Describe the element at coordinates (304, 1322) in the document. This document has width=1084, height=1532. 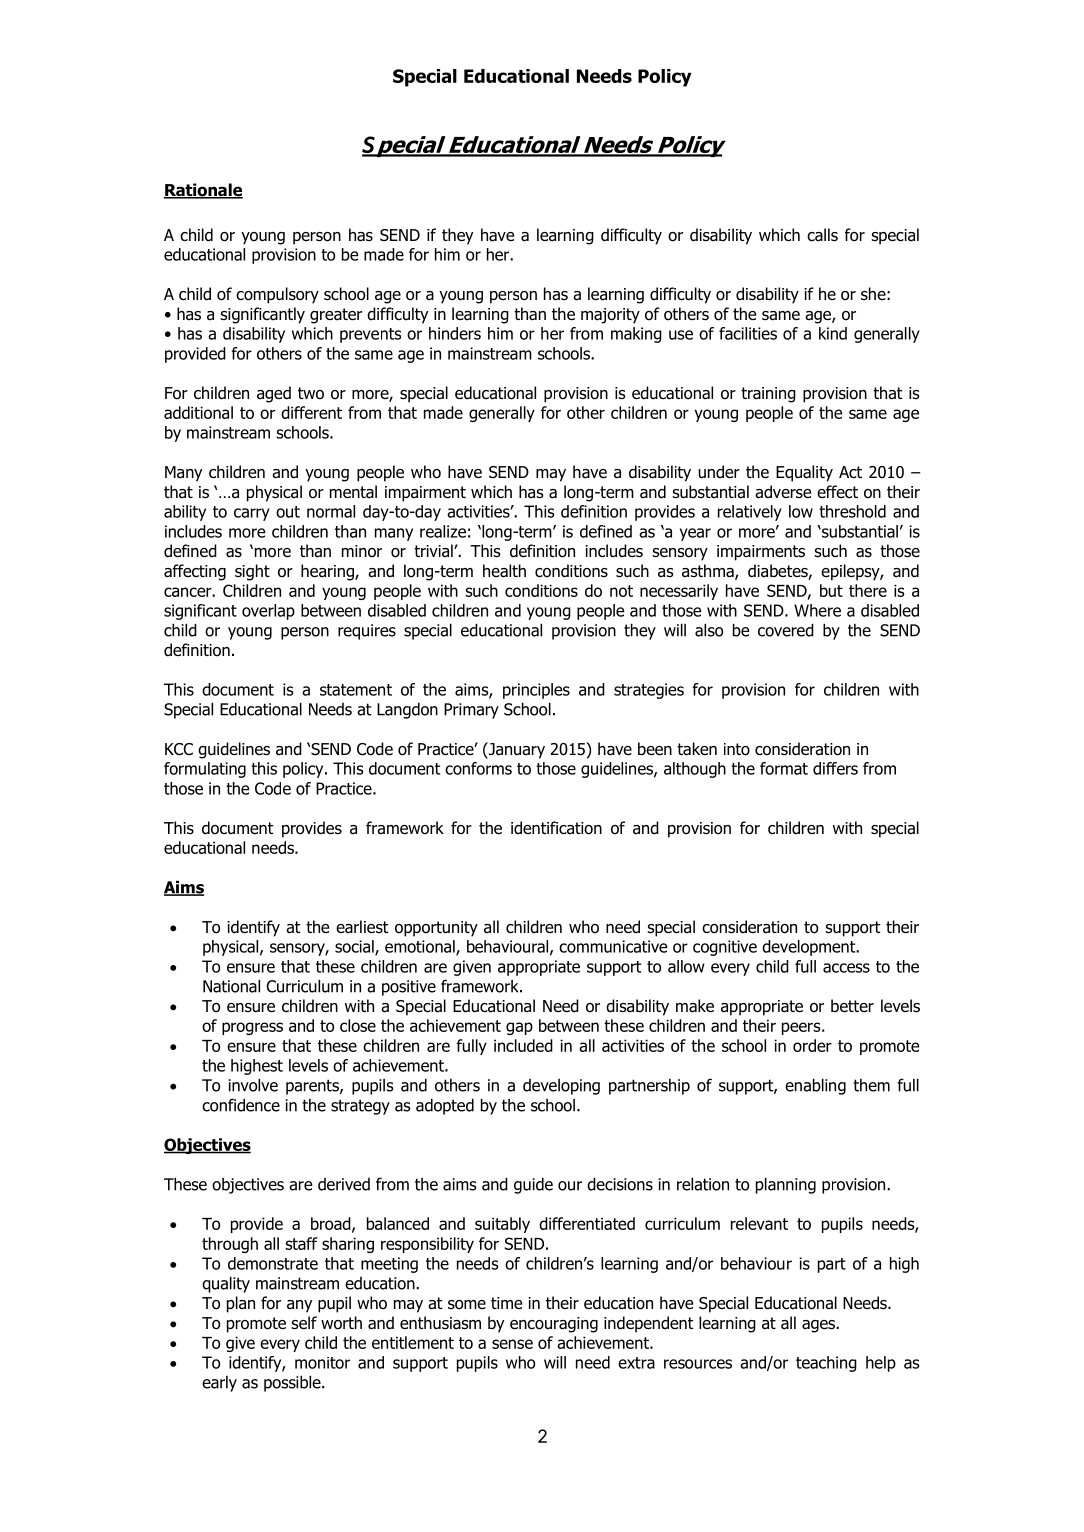
I see `self` at that location.
